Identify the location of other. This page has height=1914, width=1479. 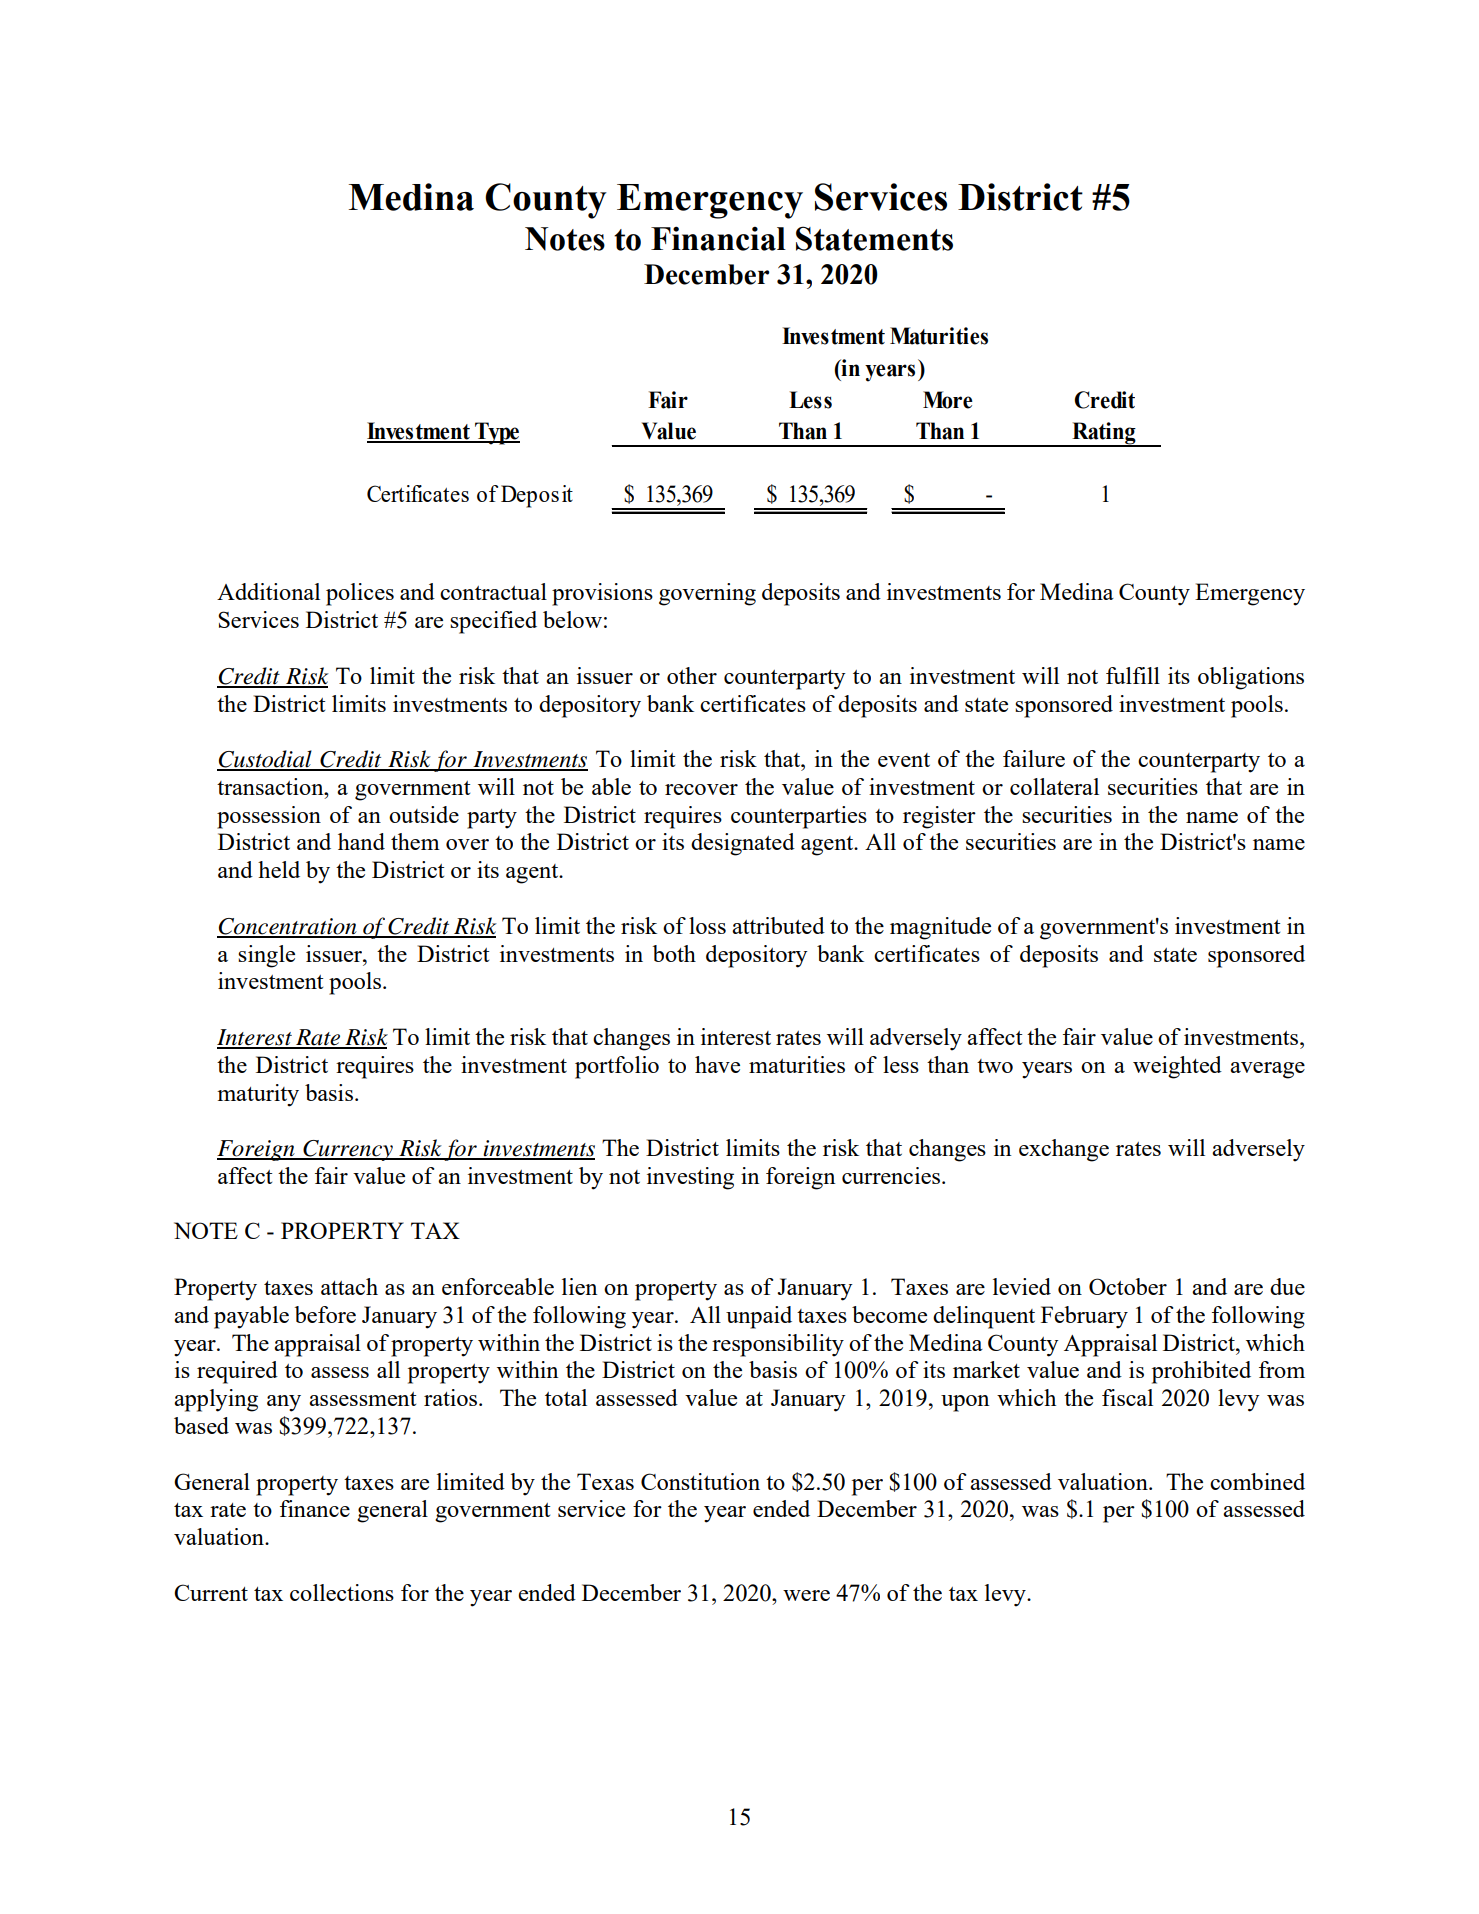
(692, 675).
